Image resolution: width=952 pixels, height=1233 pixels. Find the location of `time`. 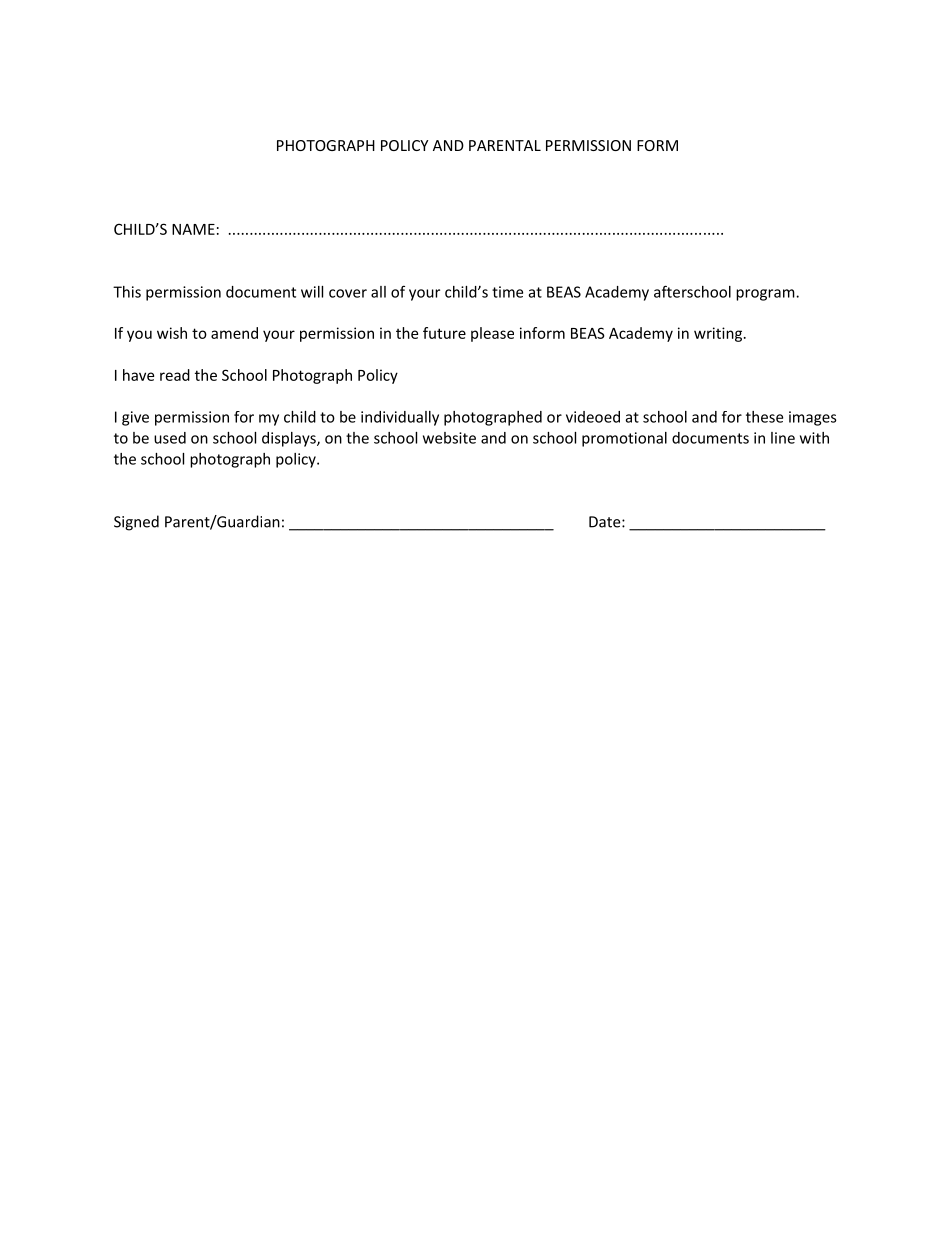

time is located at coordinates (507, 292).
